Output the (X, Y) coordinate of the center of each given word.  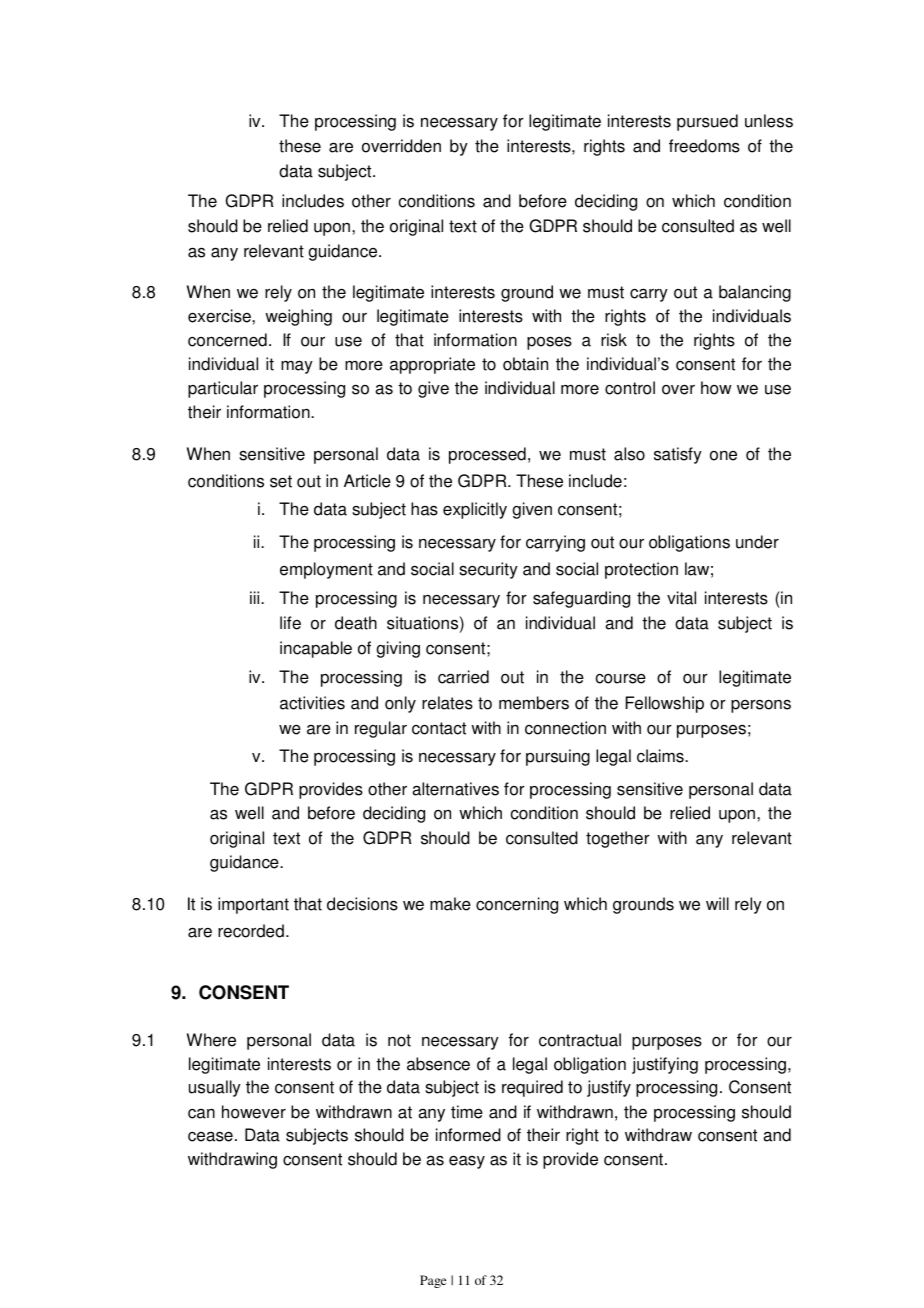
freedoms (704, 146)
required (532, 1088)
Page (433, 1281)
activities (312, 703)
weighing (298, 317)
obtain (525, 364)
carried (463, 677)
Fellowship (664, 704)
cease (210, 1137)
